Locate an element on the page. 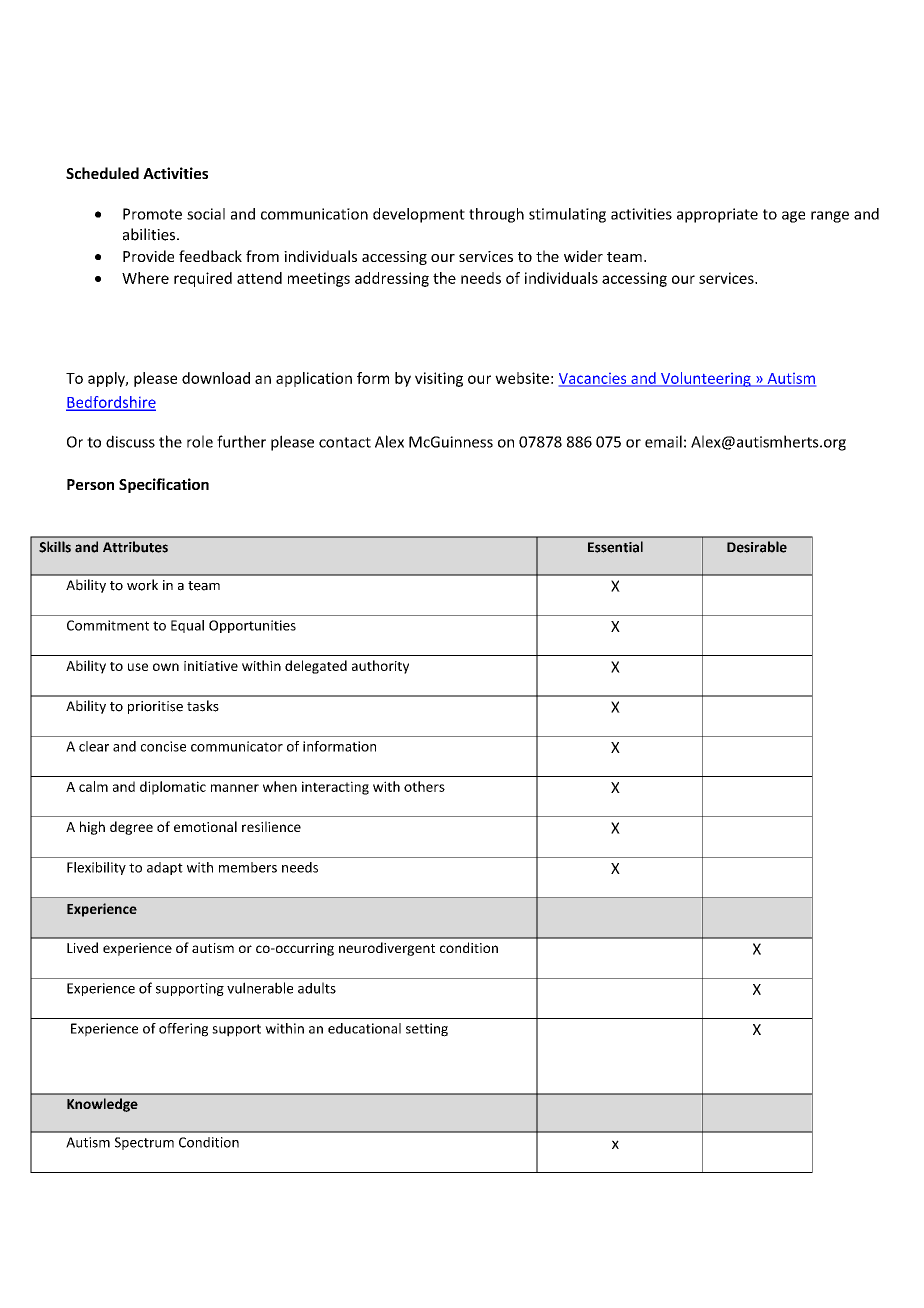 This page has width=924, height=1308. Promote is located at coordinates (152, 214).
